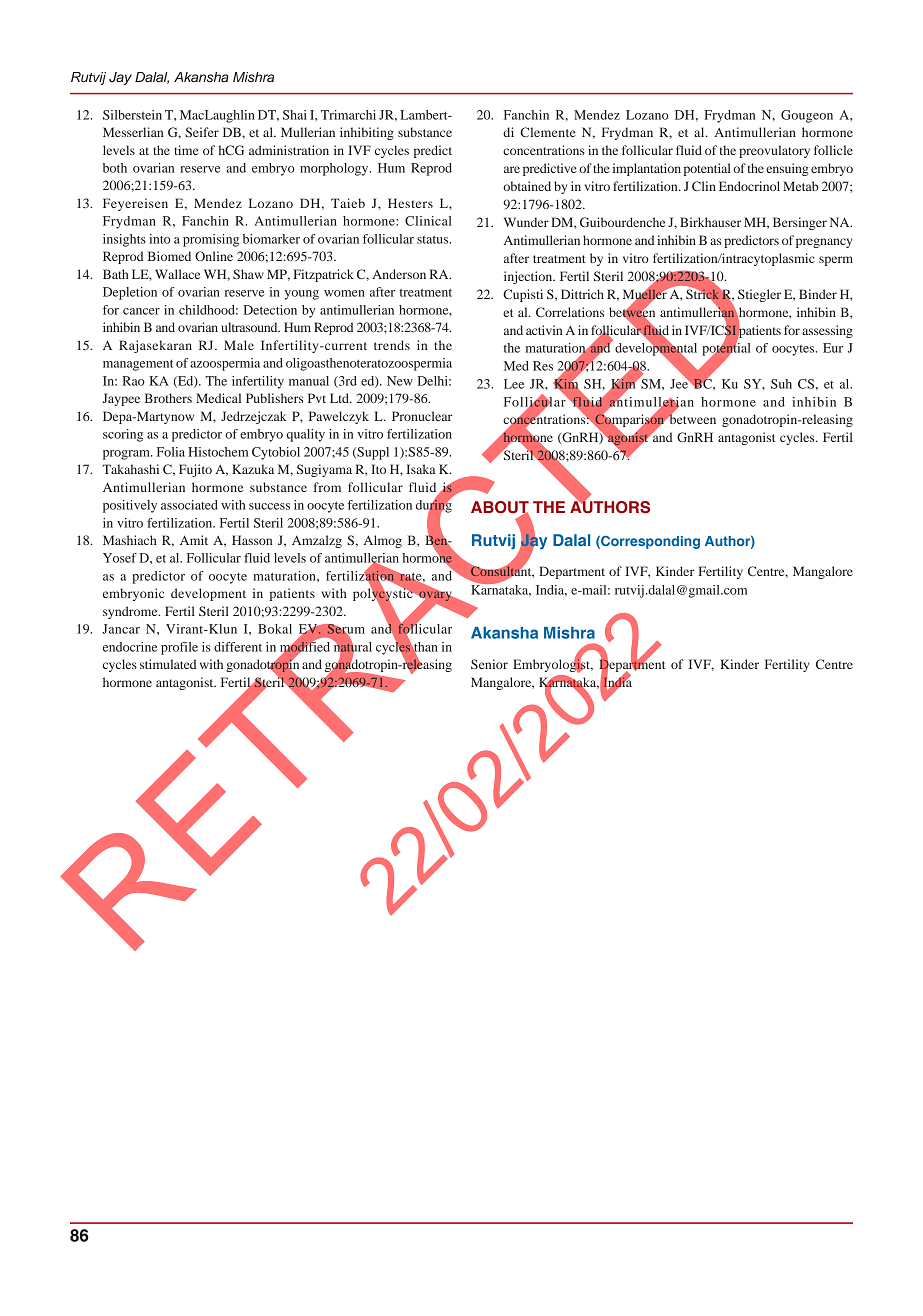  I want to click on ABOUT, so click(500, 508).
